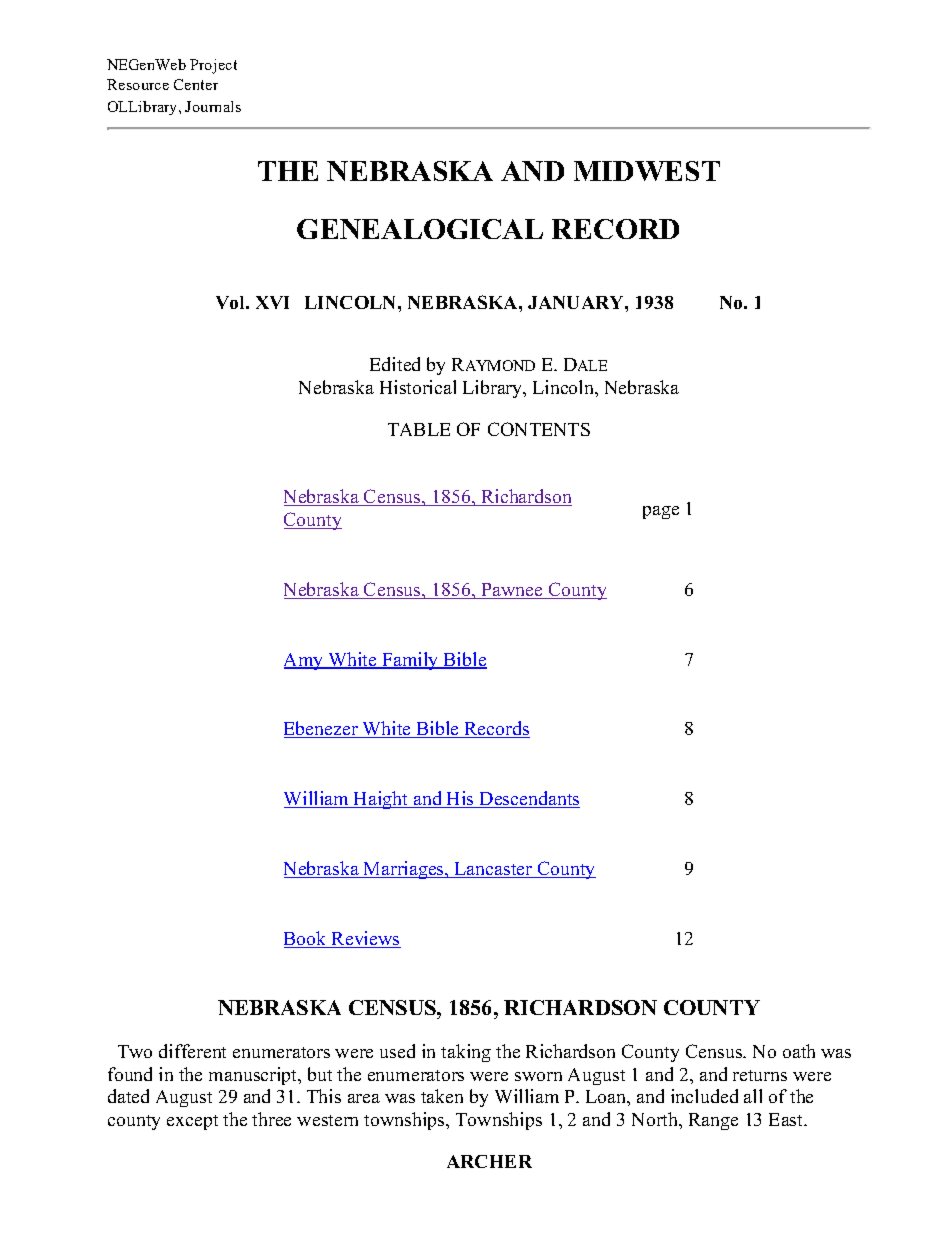 The height and width of the screenshot is (1233, 952). Describe the element at coordinates (442, 1096) in the screenshot. I see `taken` at that location.
